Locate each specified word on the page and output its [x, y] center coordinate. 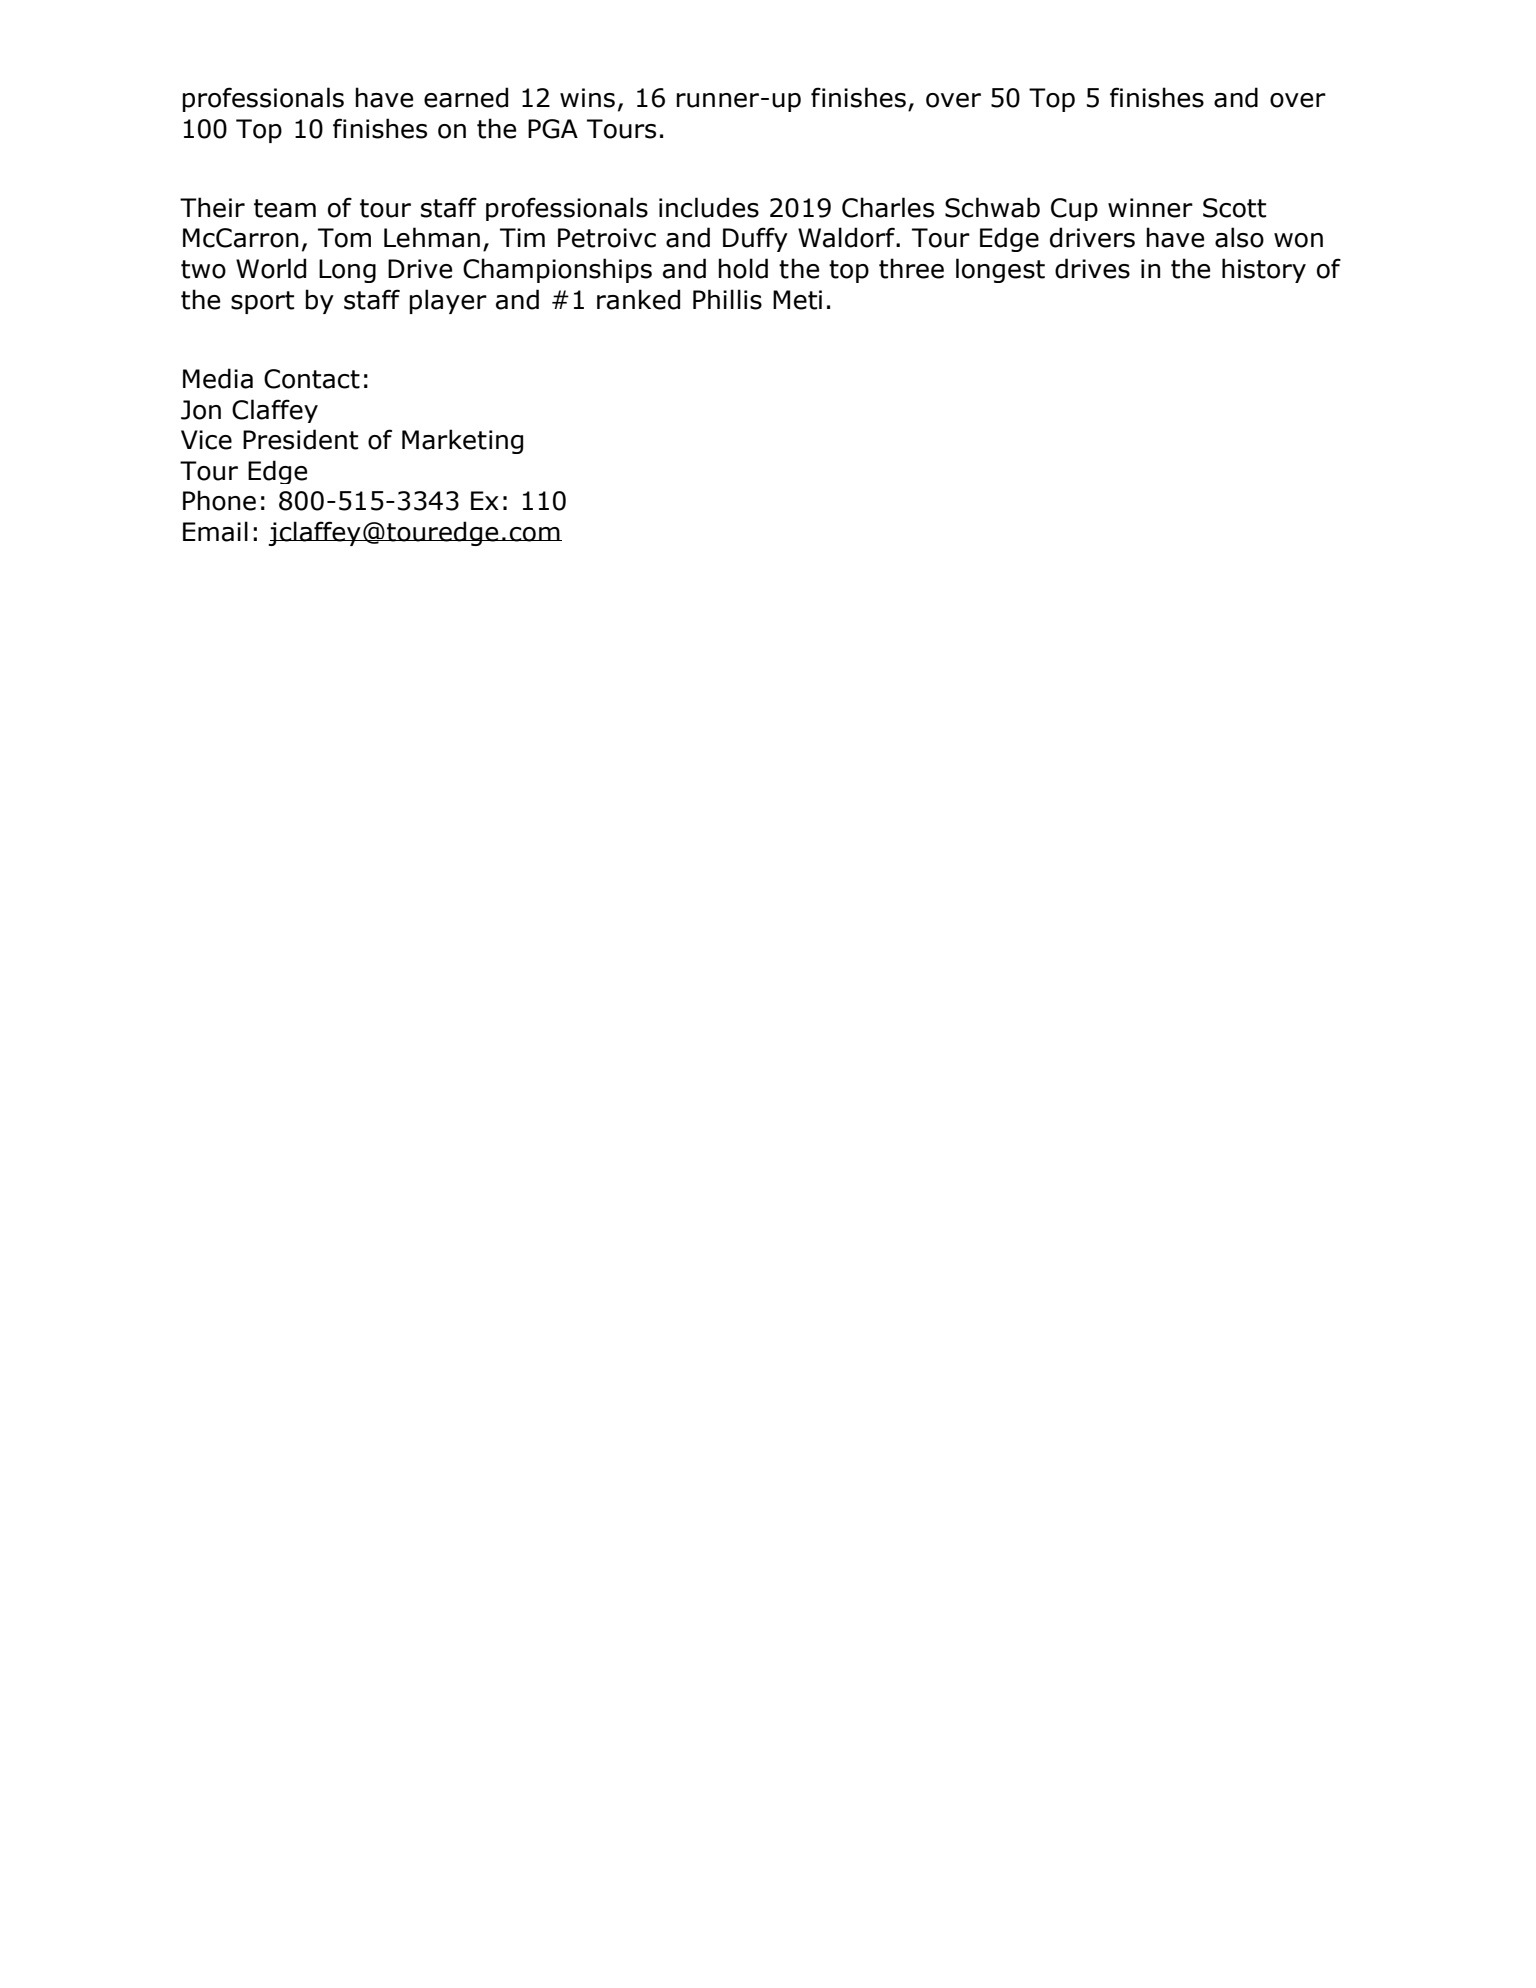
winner [1150, 208]
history [1264, 270]
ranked [638, 299]
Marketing [462, 441]
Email [215, 531]
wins [587, 98]
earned [466, 97]
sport [262, 302]
